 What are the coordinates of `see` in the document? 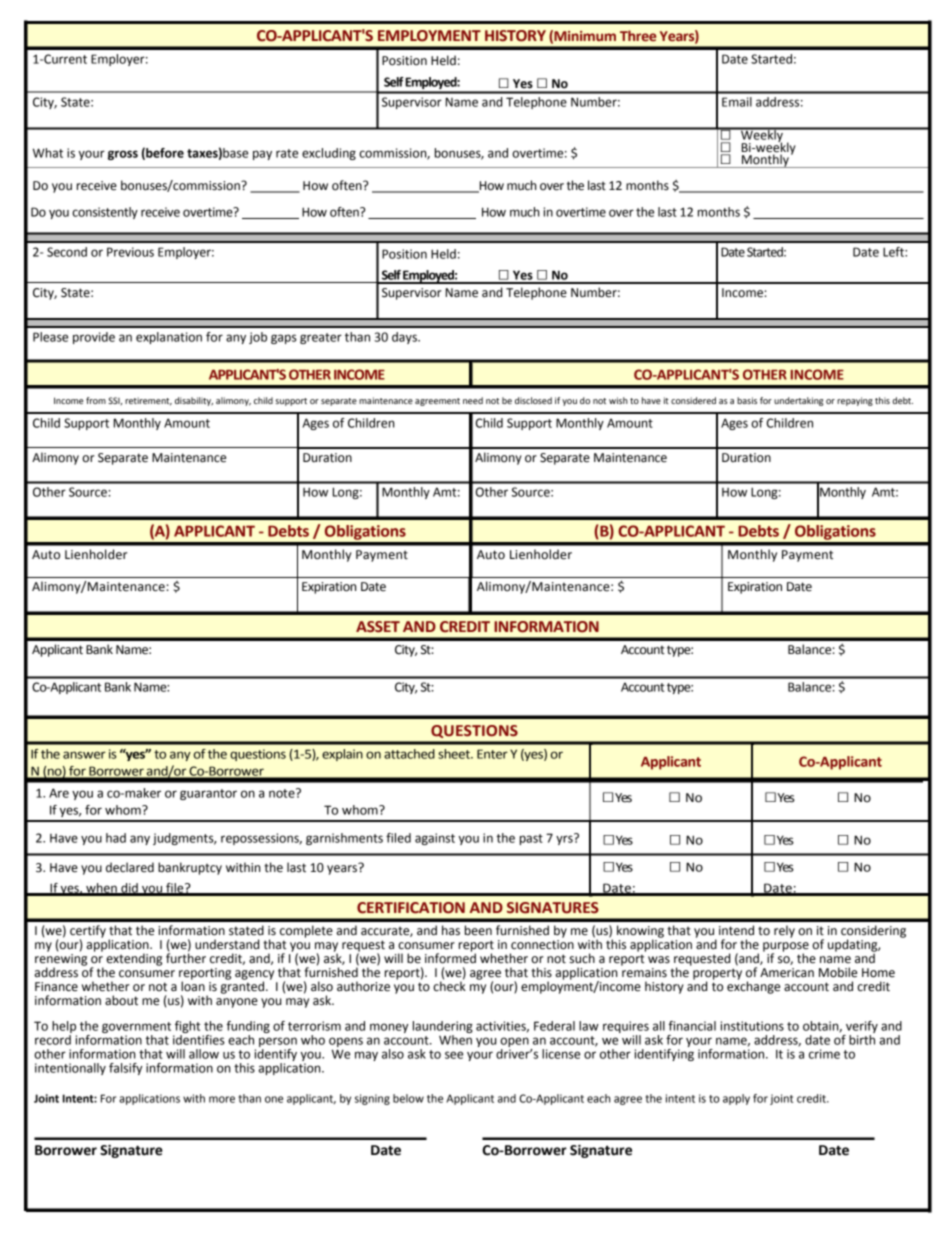 It's located at (454, 1055).
